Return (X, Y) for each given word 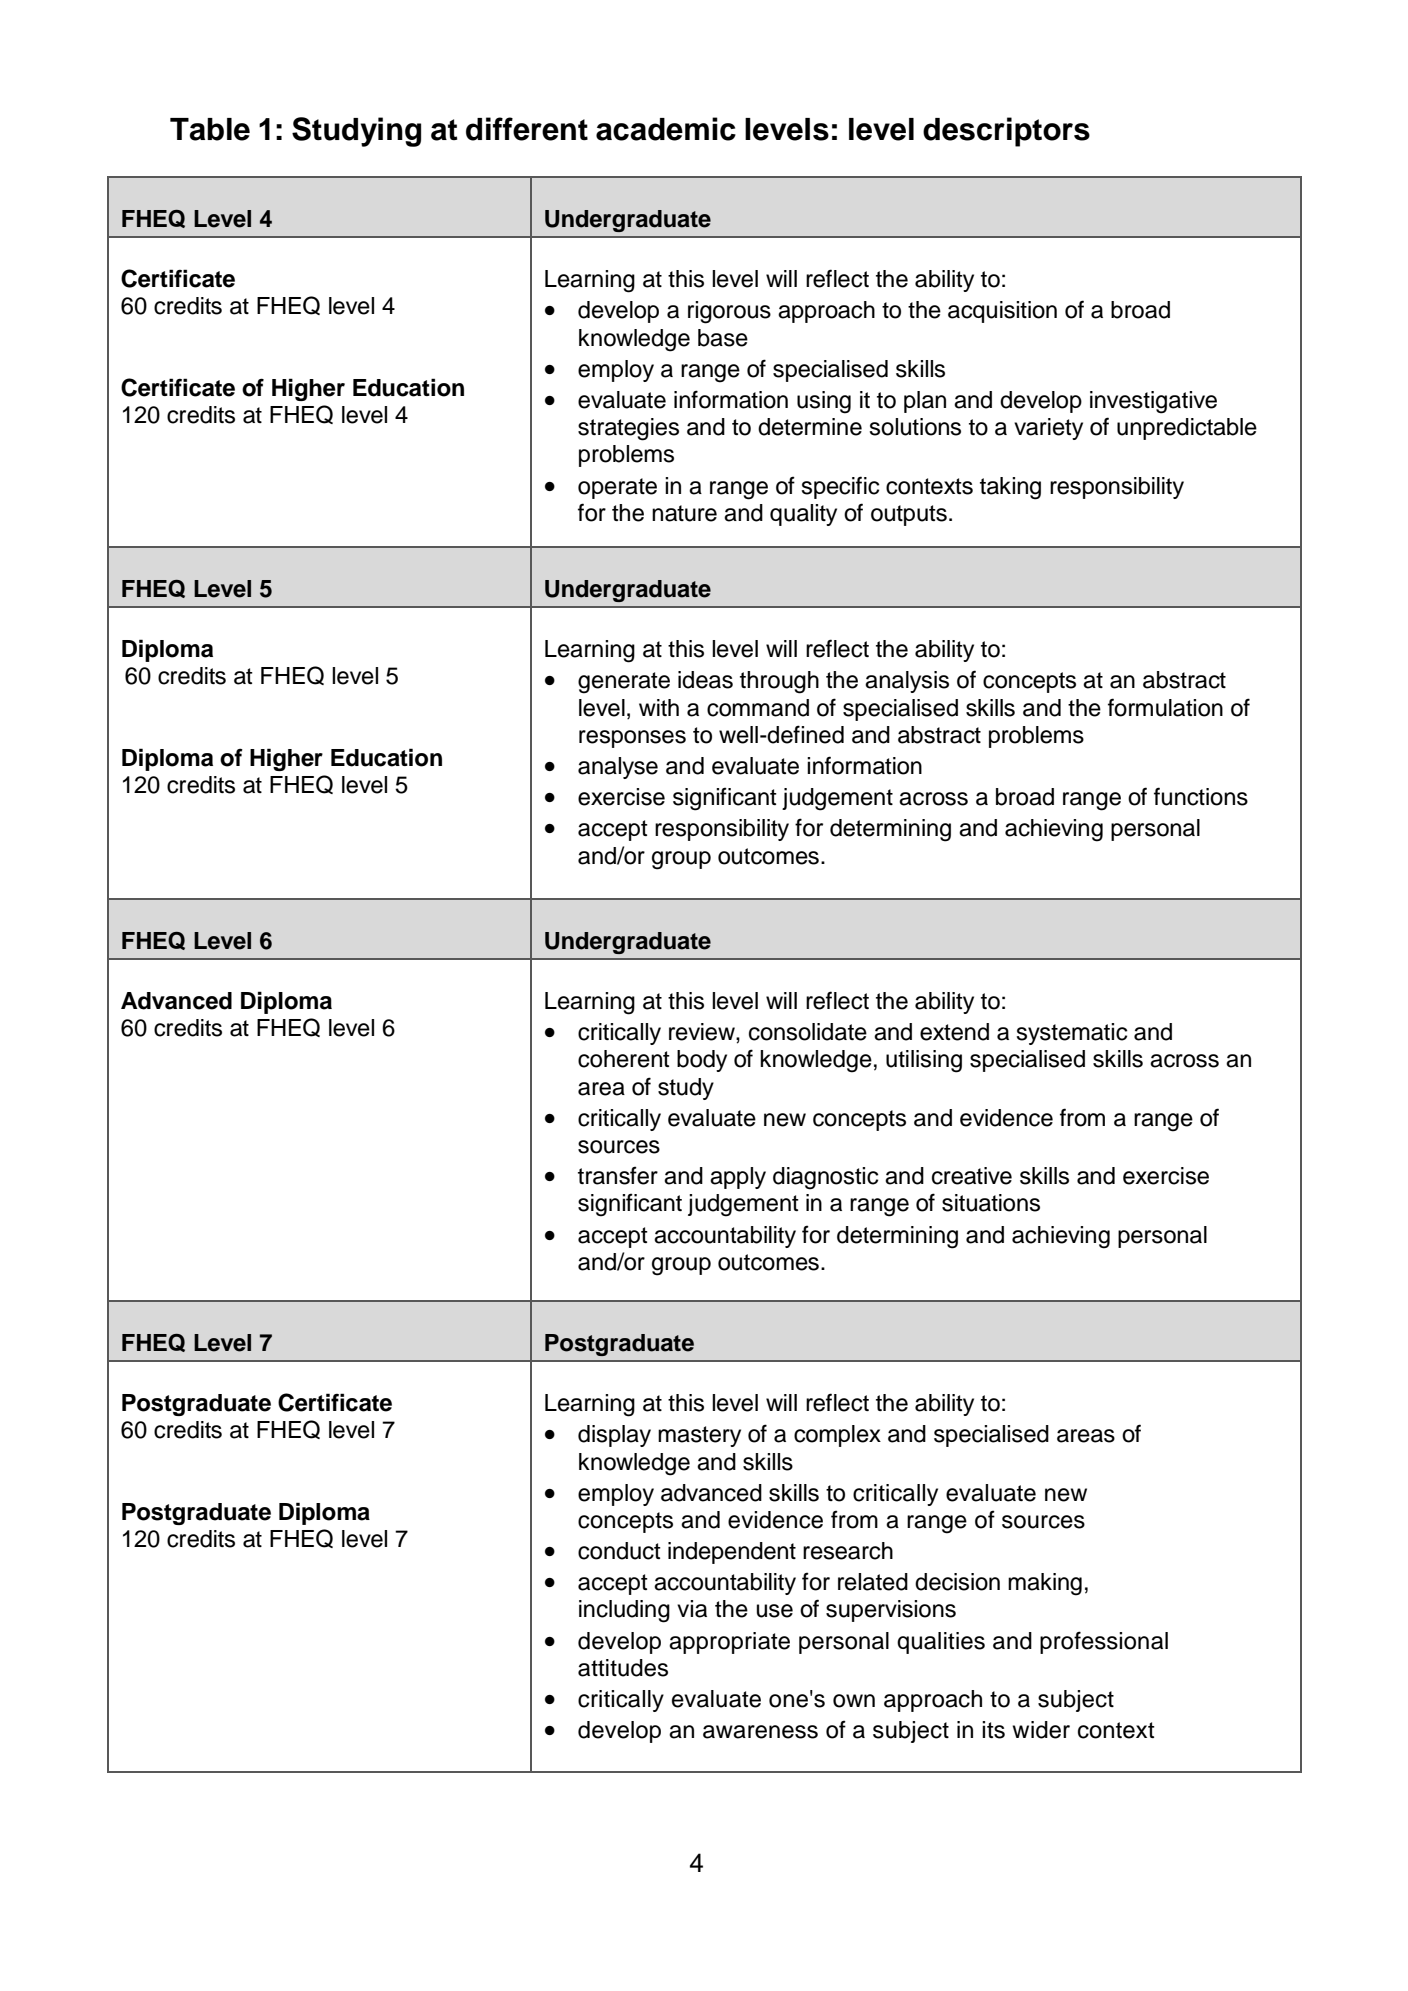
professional (1104, 1642)
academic (666, 129)
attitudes (623, 1668)
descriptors (1006, 132)
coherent (624, 1059)
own (854, 1701)
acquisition (1002, 312)
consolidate (808, 1032)
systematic (1072, 1034)
